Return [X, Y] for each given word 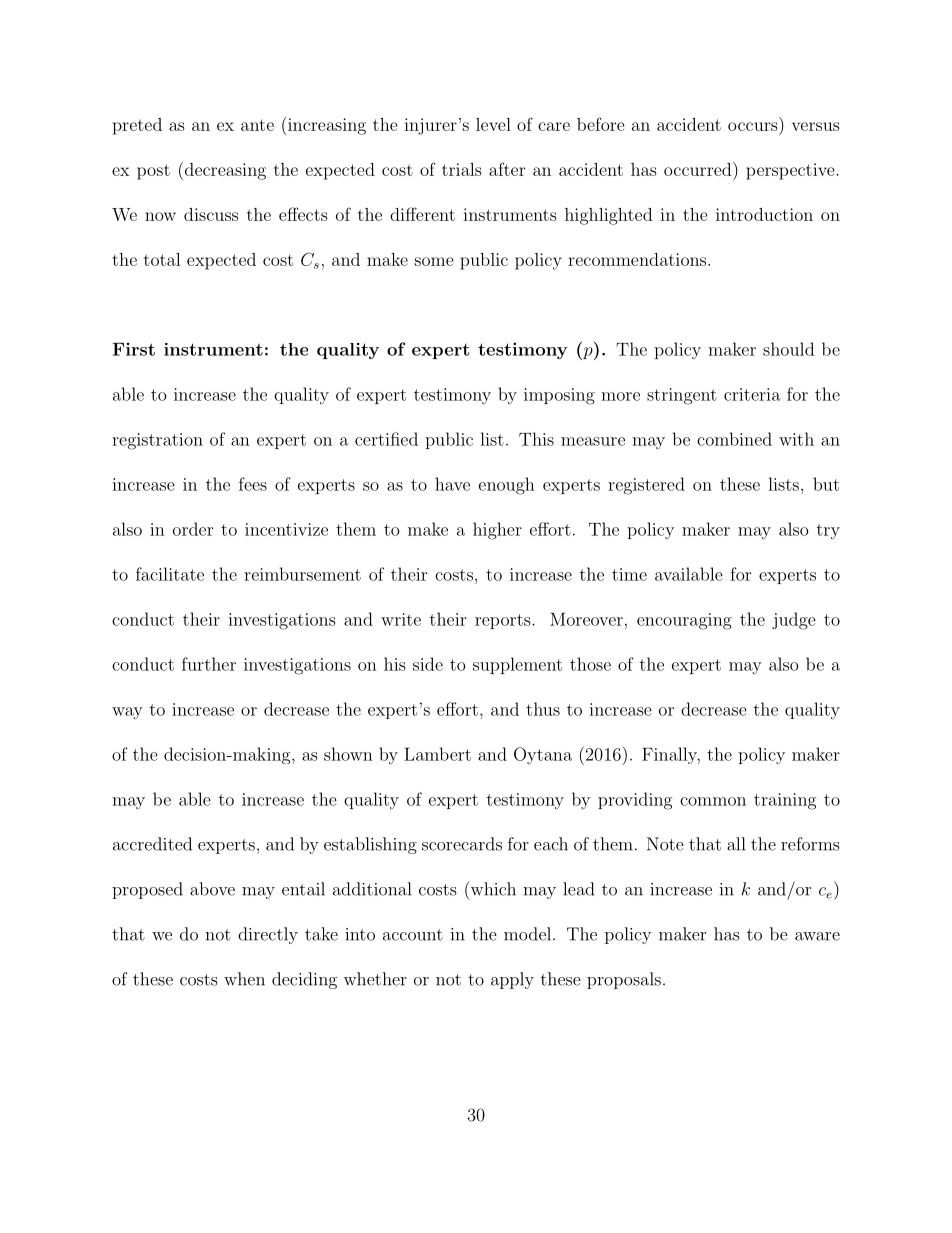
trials [462, 169]
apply [512, 980]
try [828, 532]
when [244, 979]
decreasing [224, 171]
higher [497, 531]
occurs [753, 126]
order [193, 529]
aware [817, 936]
